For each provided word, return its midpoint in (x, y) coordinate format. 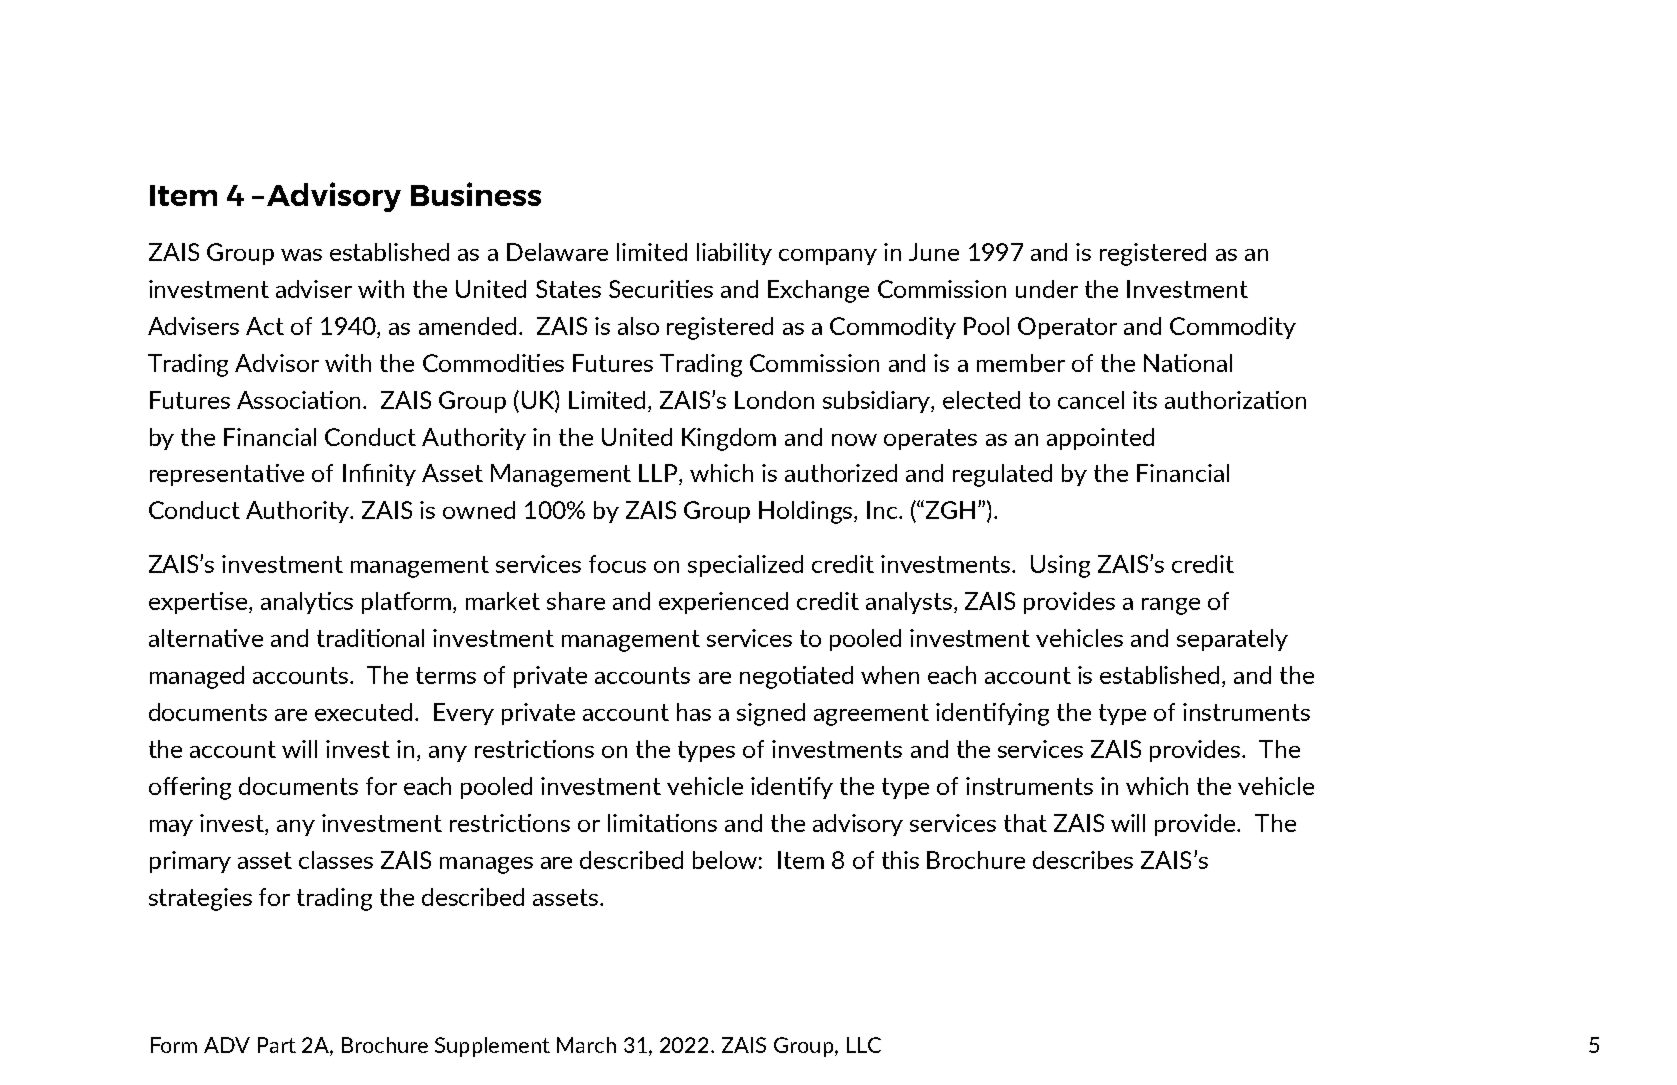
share (576, 601)
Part (277, 1045)
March (586, 1045)
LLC (864, 1045)
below (725, 860)
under (1047, 289)
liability (734, 254)
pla (376, 603)
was (301, 255)
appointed (1100, 439)
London (774, 400)
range (1171, 606)
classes (336, 860)
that (1025, 823)
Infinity (379, 475)
